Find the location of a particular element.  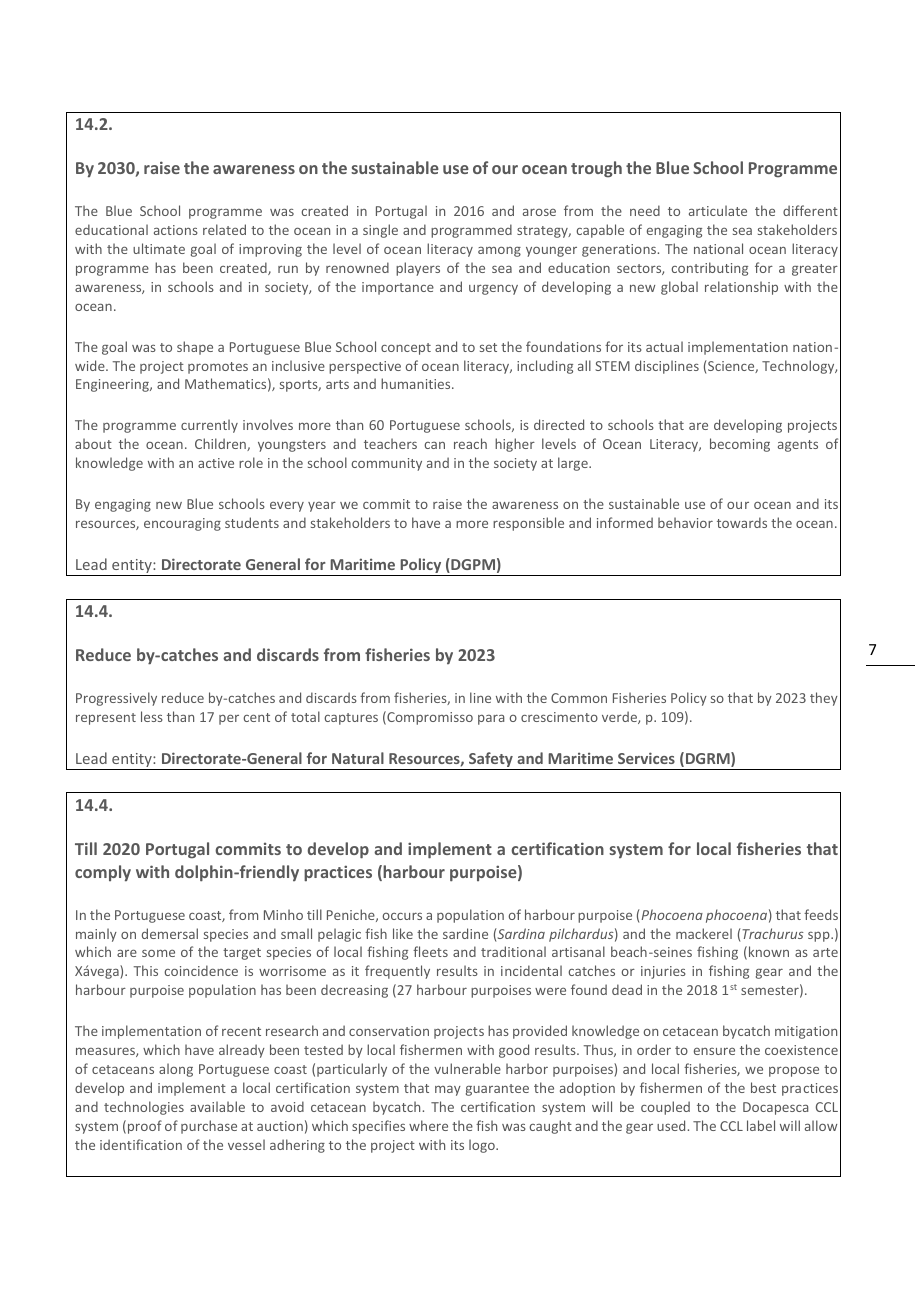

Progressively is located at coordinates (116, 699).
